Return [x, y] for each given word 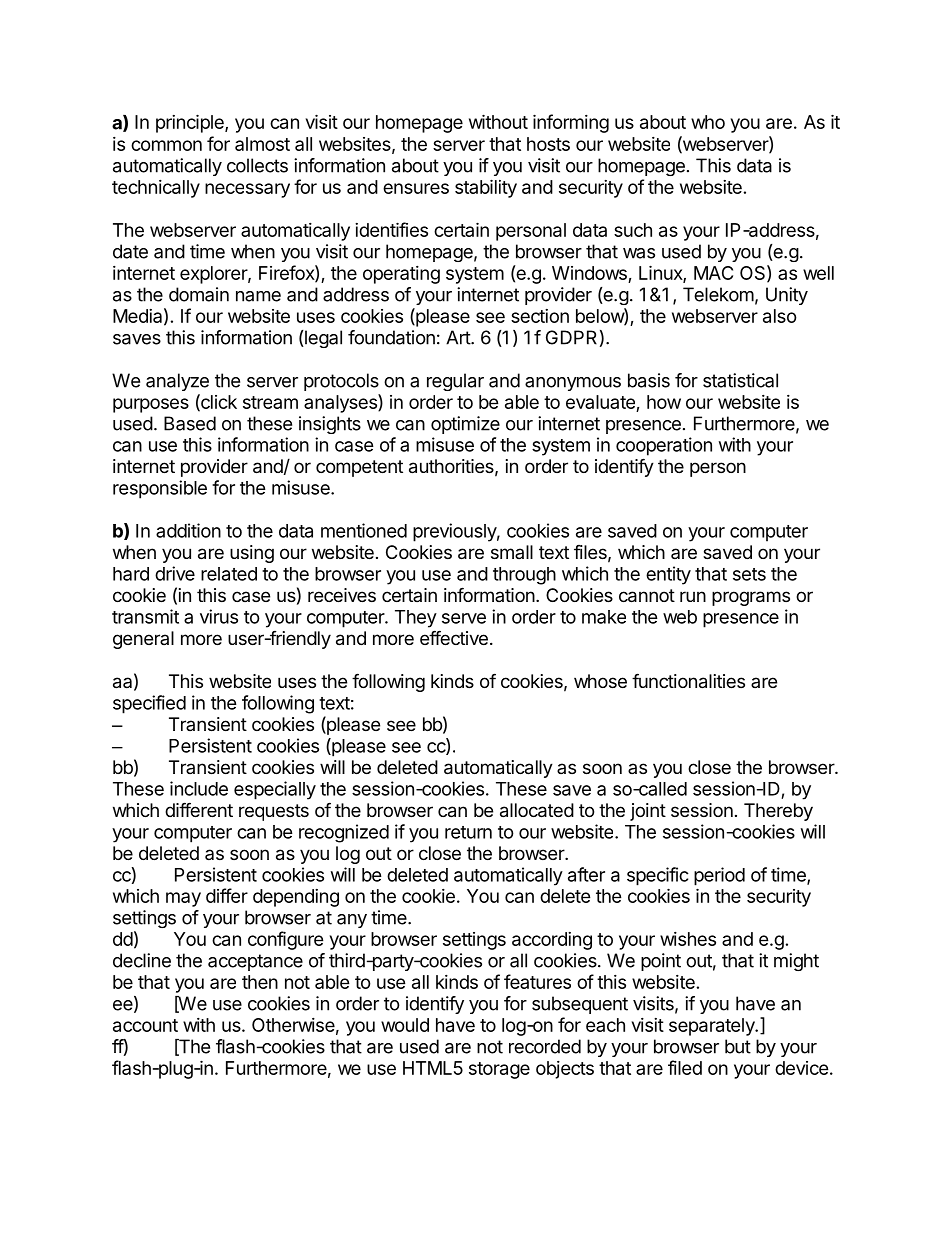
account [145, 1025]
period [719, 876]
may [183, 899]
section [540, 316]
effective [454, 637]
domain [199, 294]
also [780, 316]
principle [191, 123]
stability [486, 188]
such [633, 230]
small [512, 552]
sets [749, 574]
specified [149, 704]
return [468, 832]
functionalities [688, 681]
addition [188, 530]
